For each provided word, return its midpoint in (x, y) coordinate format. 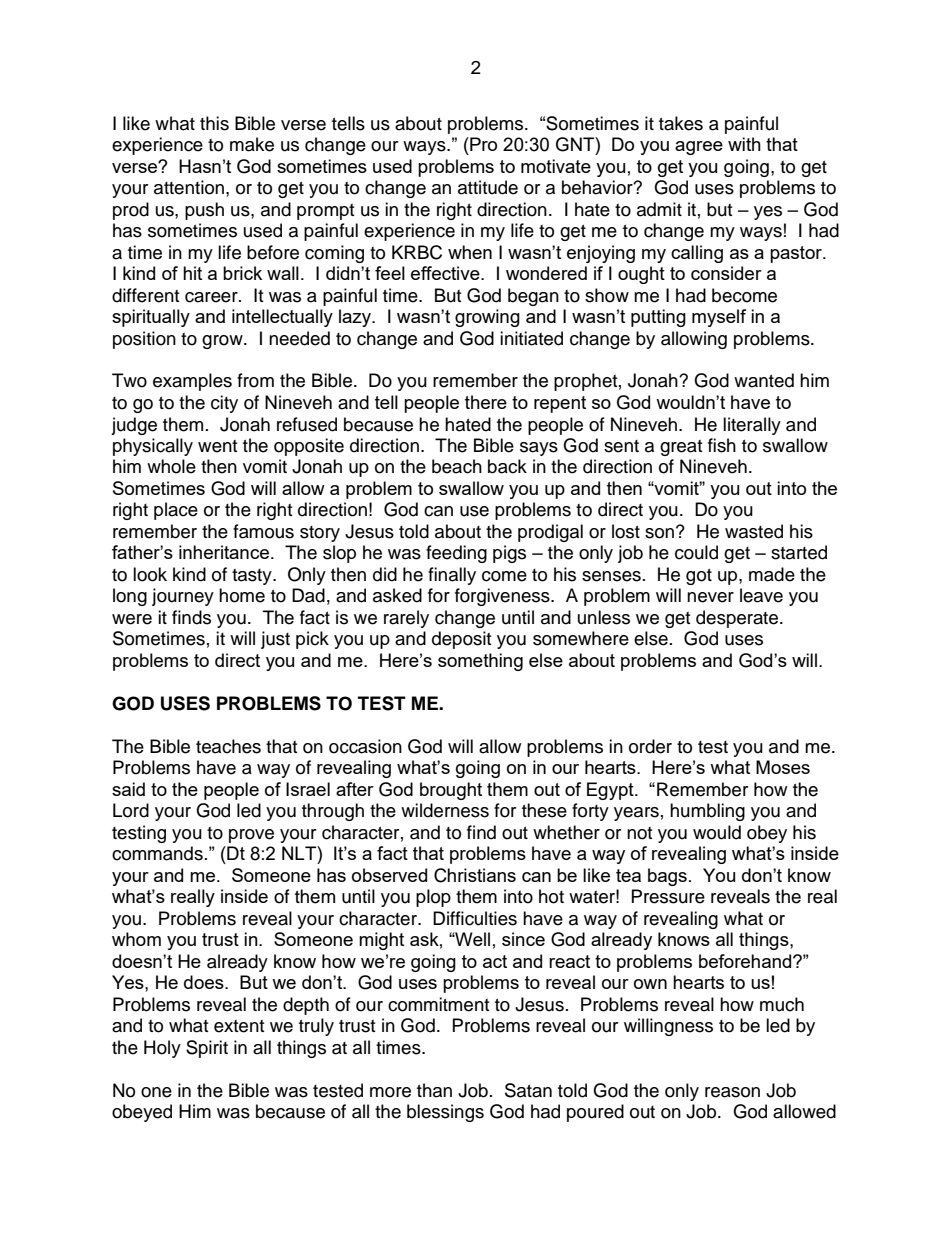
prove (251, 836)
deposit (461, 640)
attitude (488, 187)
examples (192, 382)
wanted (764, 380)
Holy (162, 1049)
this (214, 123)
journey (183, 597)
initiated (531, 338)
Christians (475, 875)
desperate (738, 619)
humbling (707, 812)
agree (699, 148)
